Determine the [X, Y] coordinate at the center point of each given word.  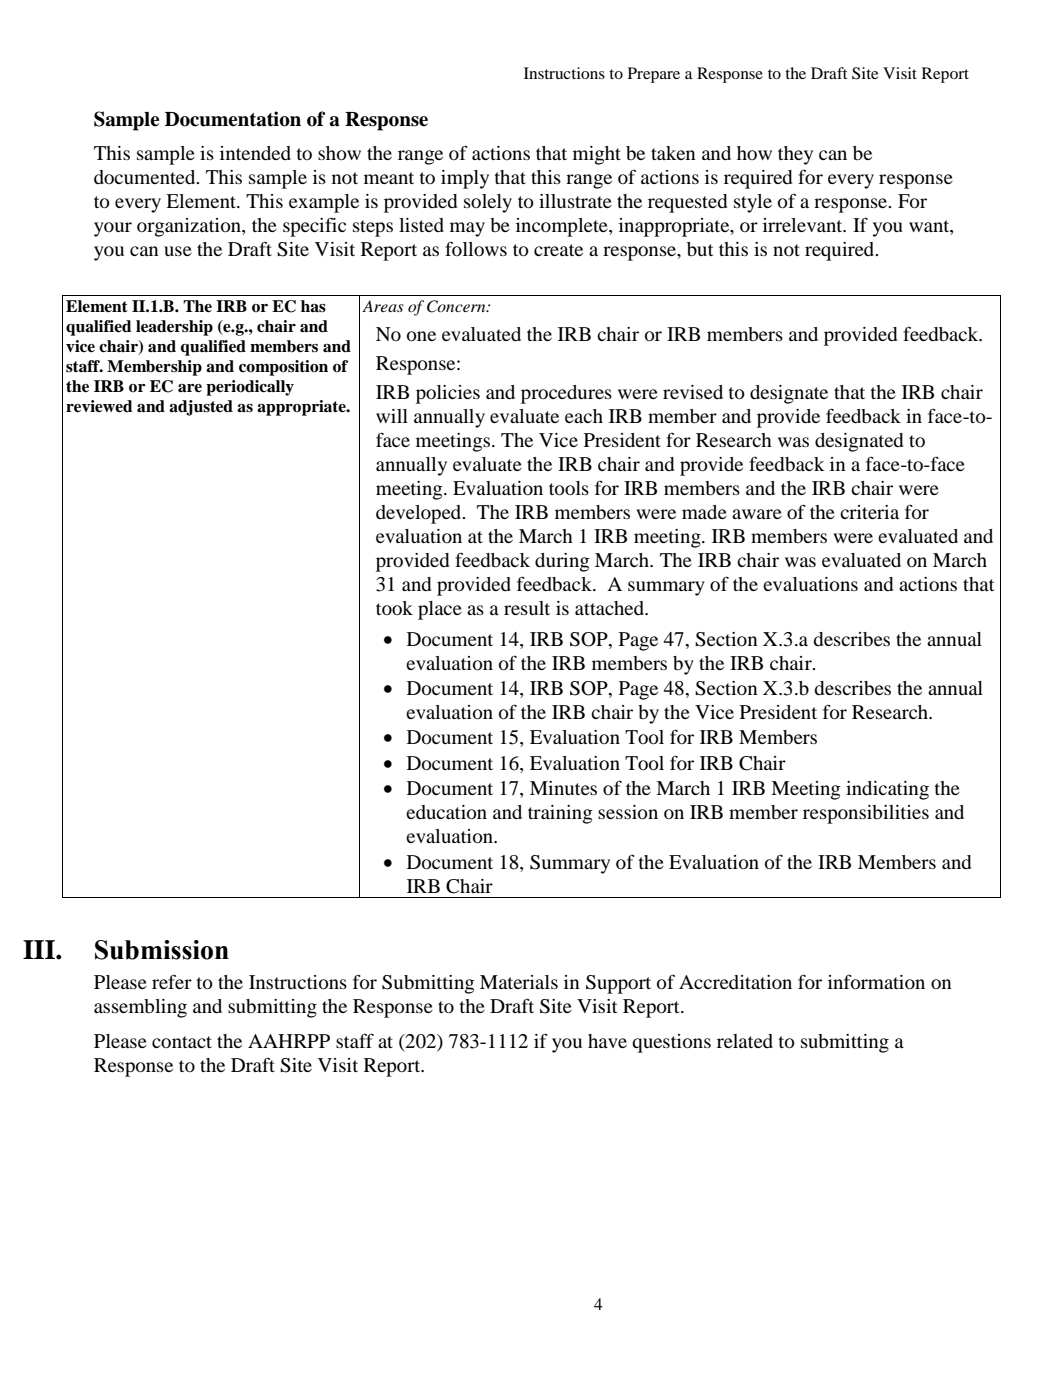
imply [465, 179]
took [394, 608]
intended [255, 153]
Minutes [563, 788]
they [795, 155]
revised [693, 392]
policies [448, 394]
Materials [519, 982]
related [745, 1041]
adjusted [201, 408]
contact [182, 1042]
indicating [887, 790]
